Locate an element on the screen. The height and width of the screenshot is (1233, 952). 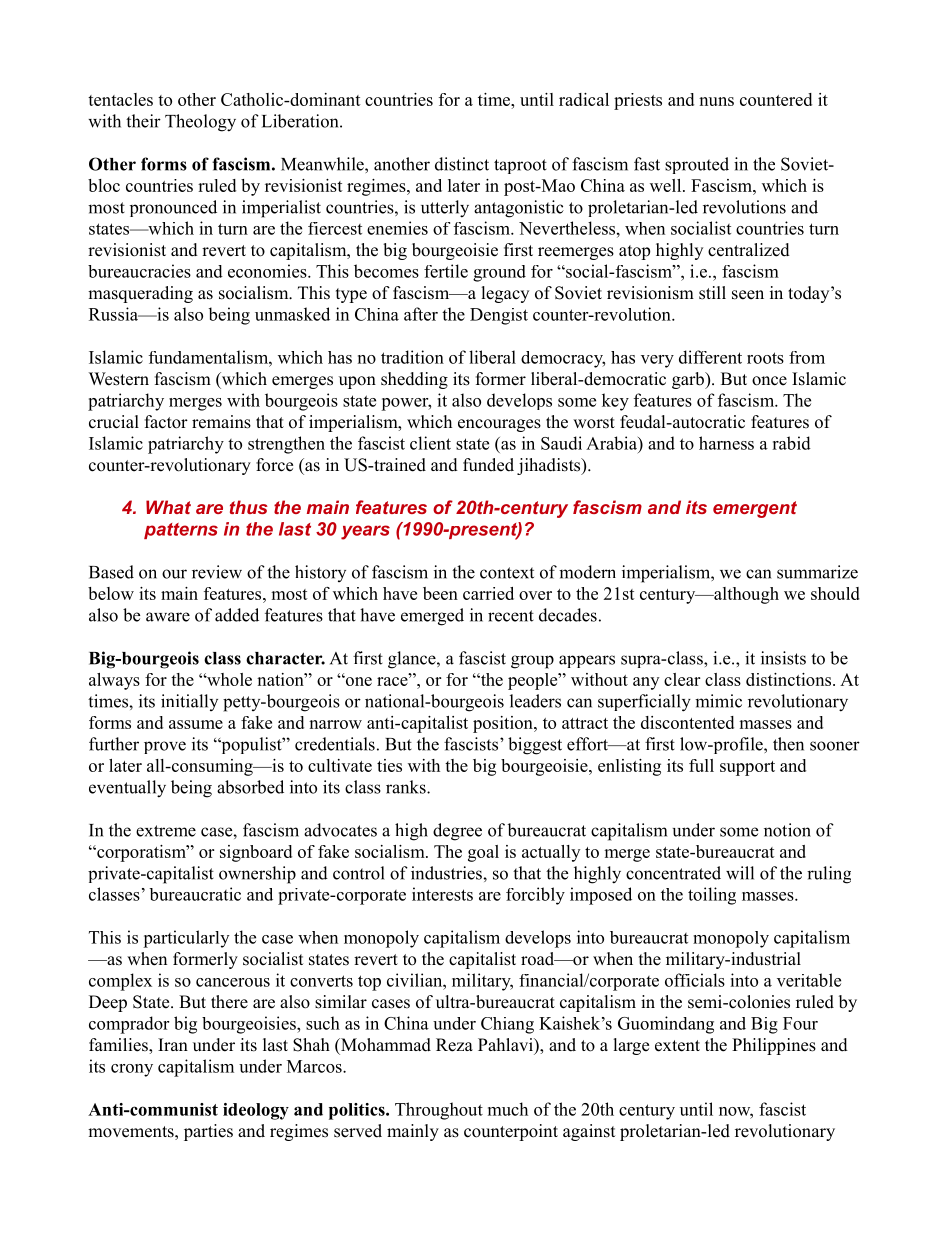
taproot is located at coordinates (520, 166).
